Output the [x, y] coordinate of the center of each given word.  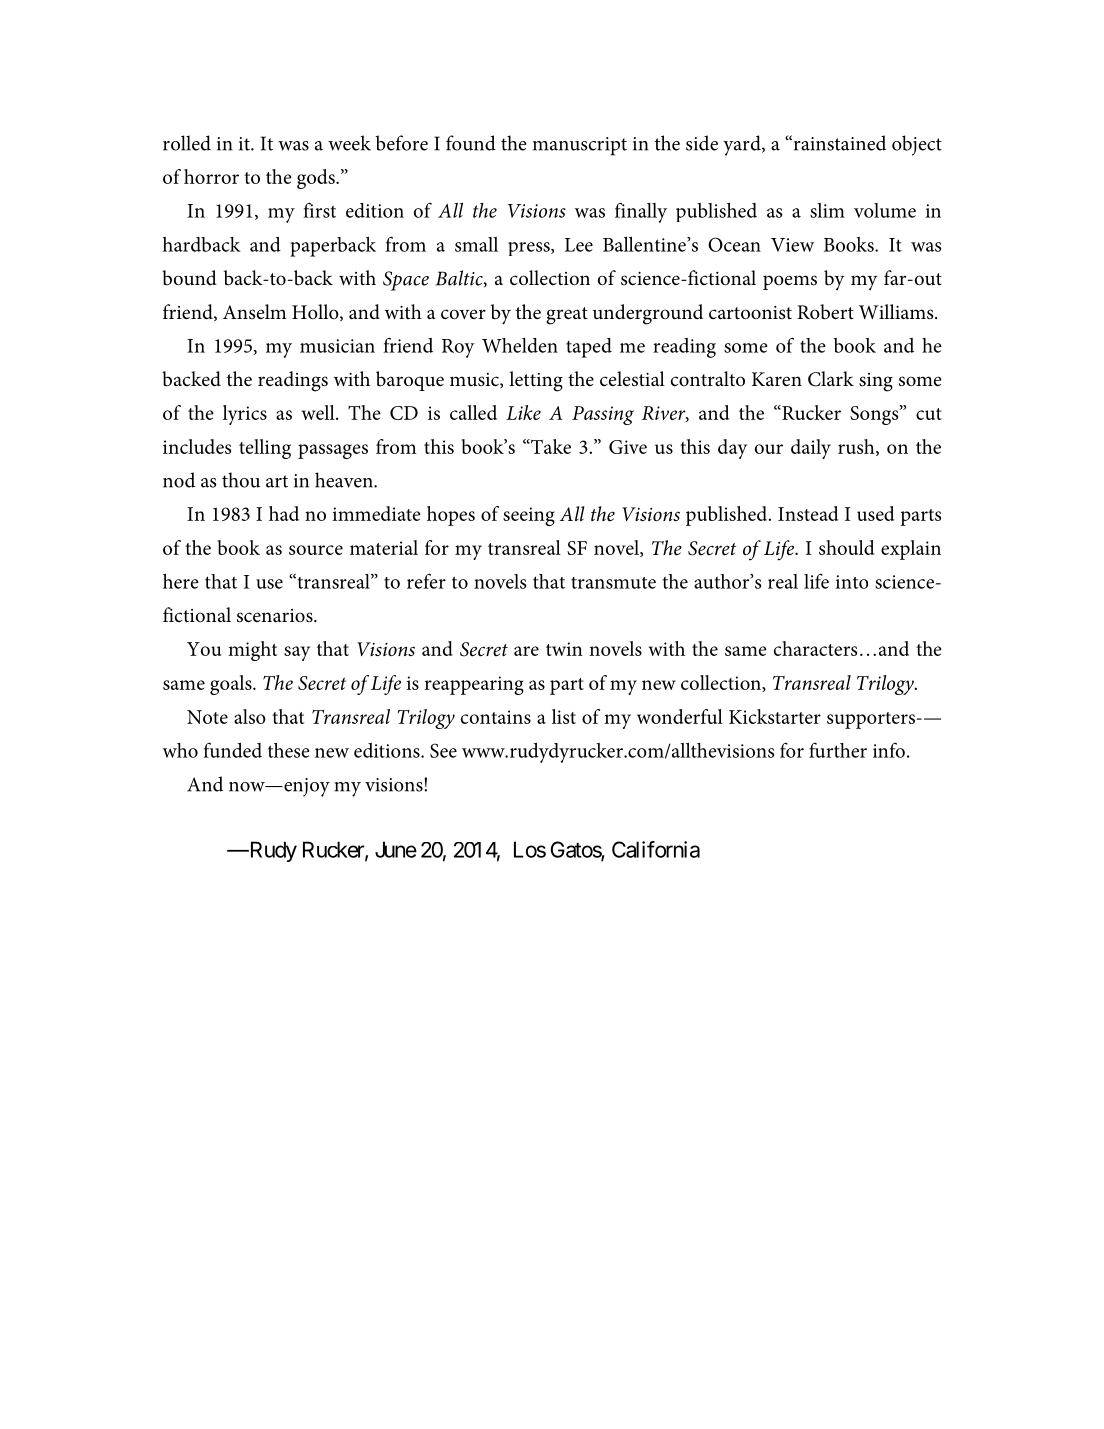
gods [317, 179]
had [284, 513]
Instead [808, 513]
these [289, 750]
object [917, 145]
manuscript [580, 146]
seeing [529, 516]
